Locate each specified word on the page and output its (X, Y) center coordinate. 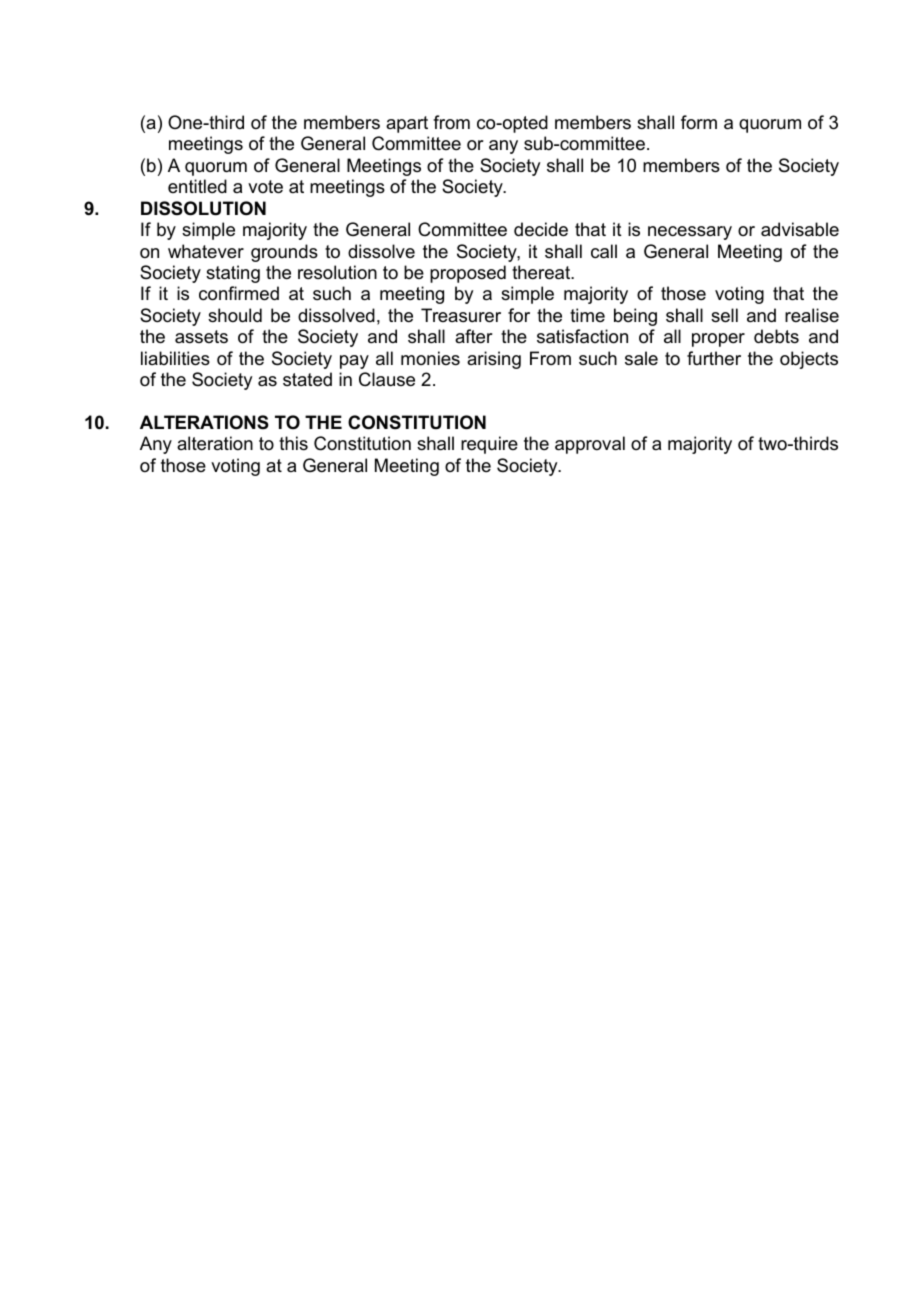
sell (724, 315)
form (699, 122)
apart (407, 124)
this (293, 443)
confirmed (239, 293)
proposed (468, 274)
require (489, 445)
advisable (800, 229)
